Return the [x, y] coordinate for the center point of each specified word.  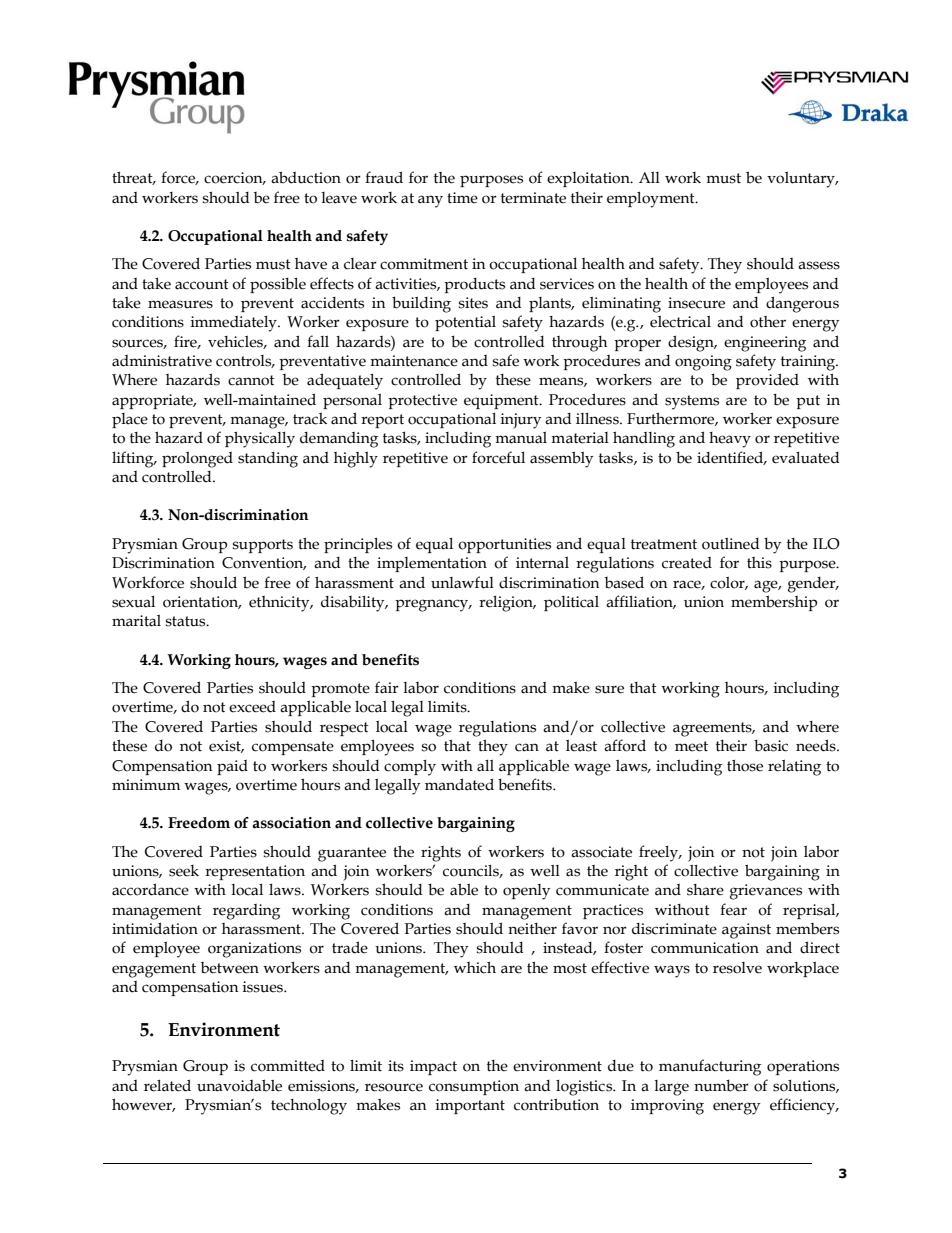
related [167, 1085]
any [430, 201]
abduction [306, 177]
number [721, 1085]
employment [652, 200]
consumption [474, 1087]
